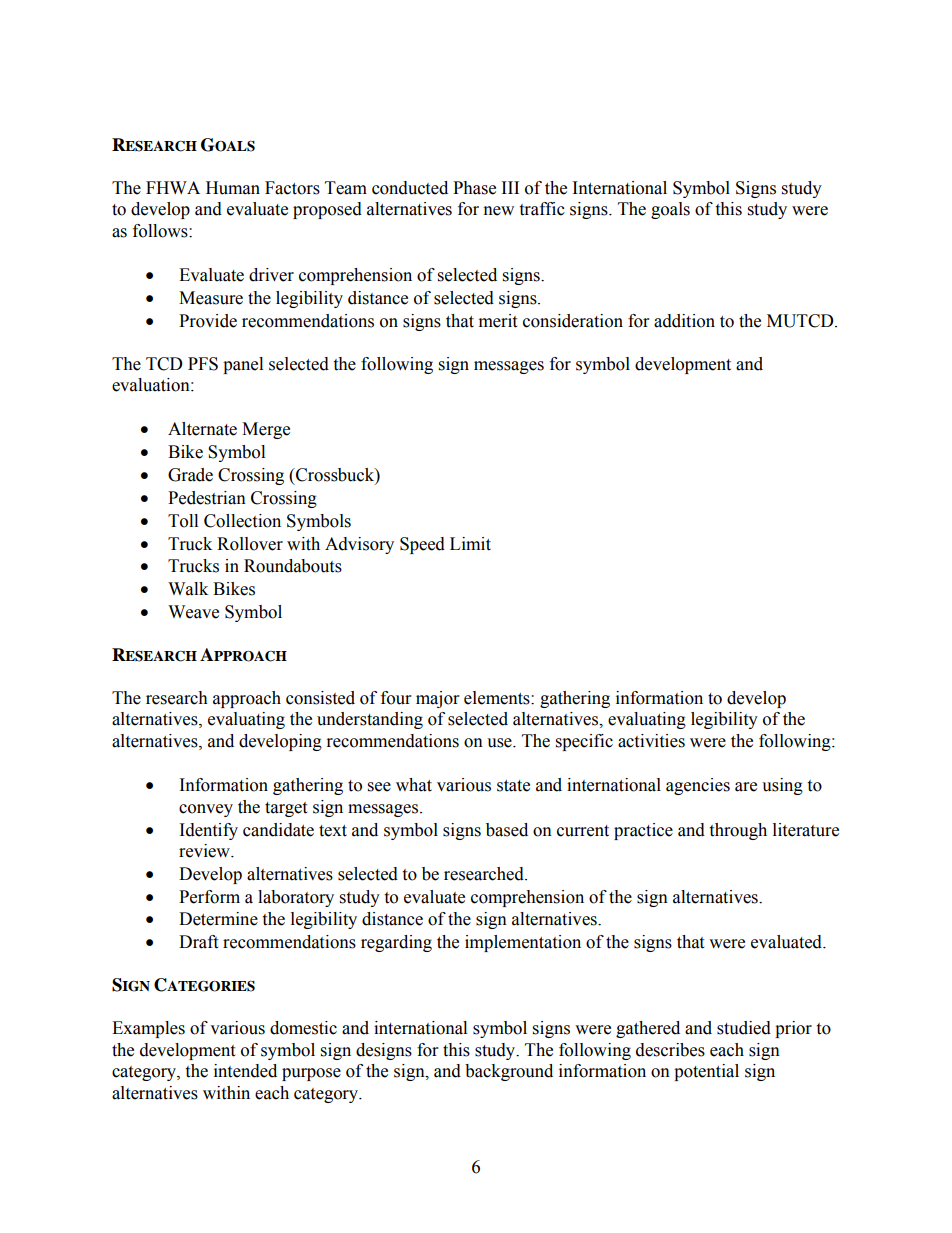 The image size is (952, 1233). What do you see at coordinates (233, 188) in the image?
I see `Human` at bounding box center [233, 188].
